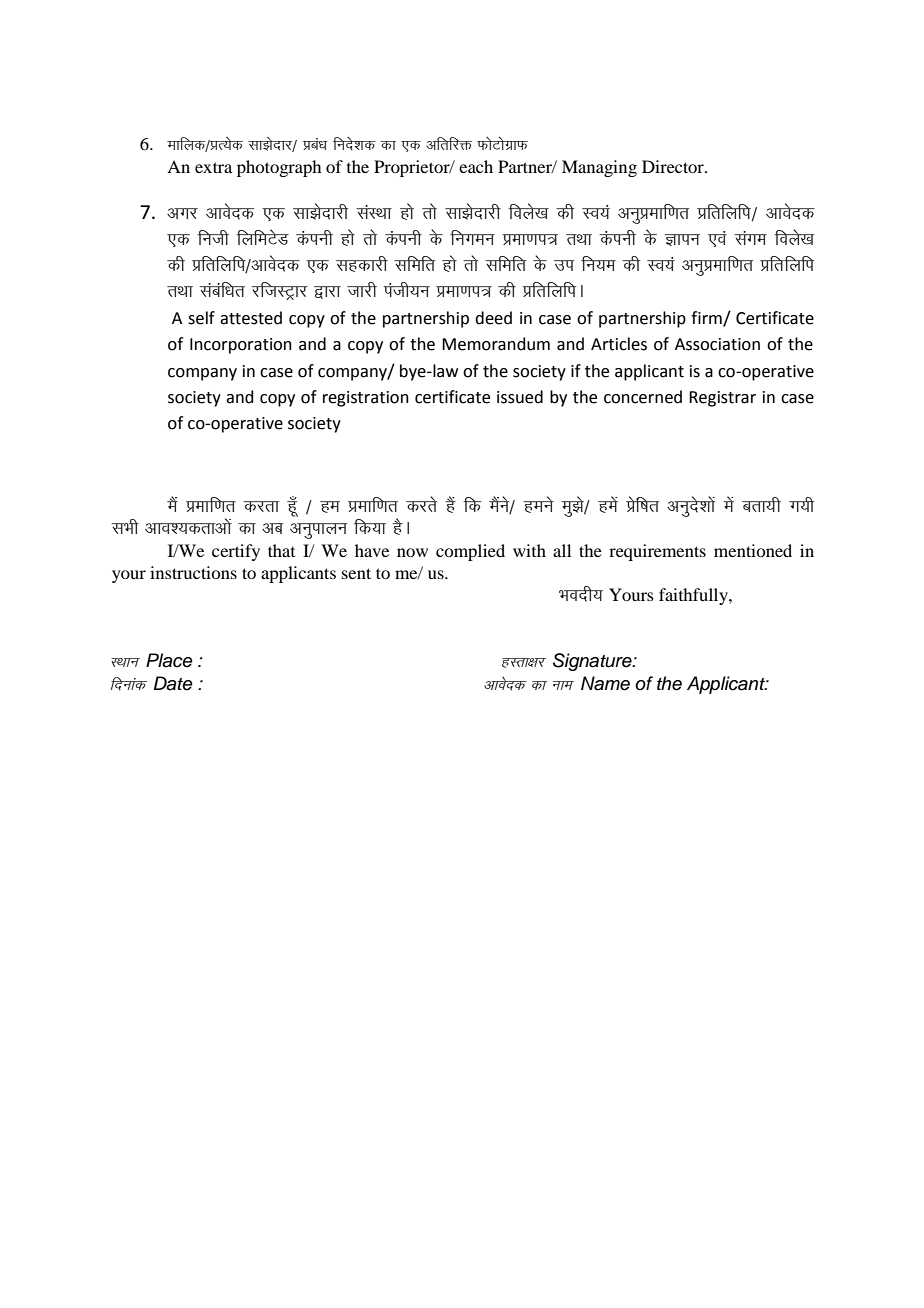  What do you see at coordinates (169, 660) in the image?
I see `Place` at bounding box center [169, 660].
